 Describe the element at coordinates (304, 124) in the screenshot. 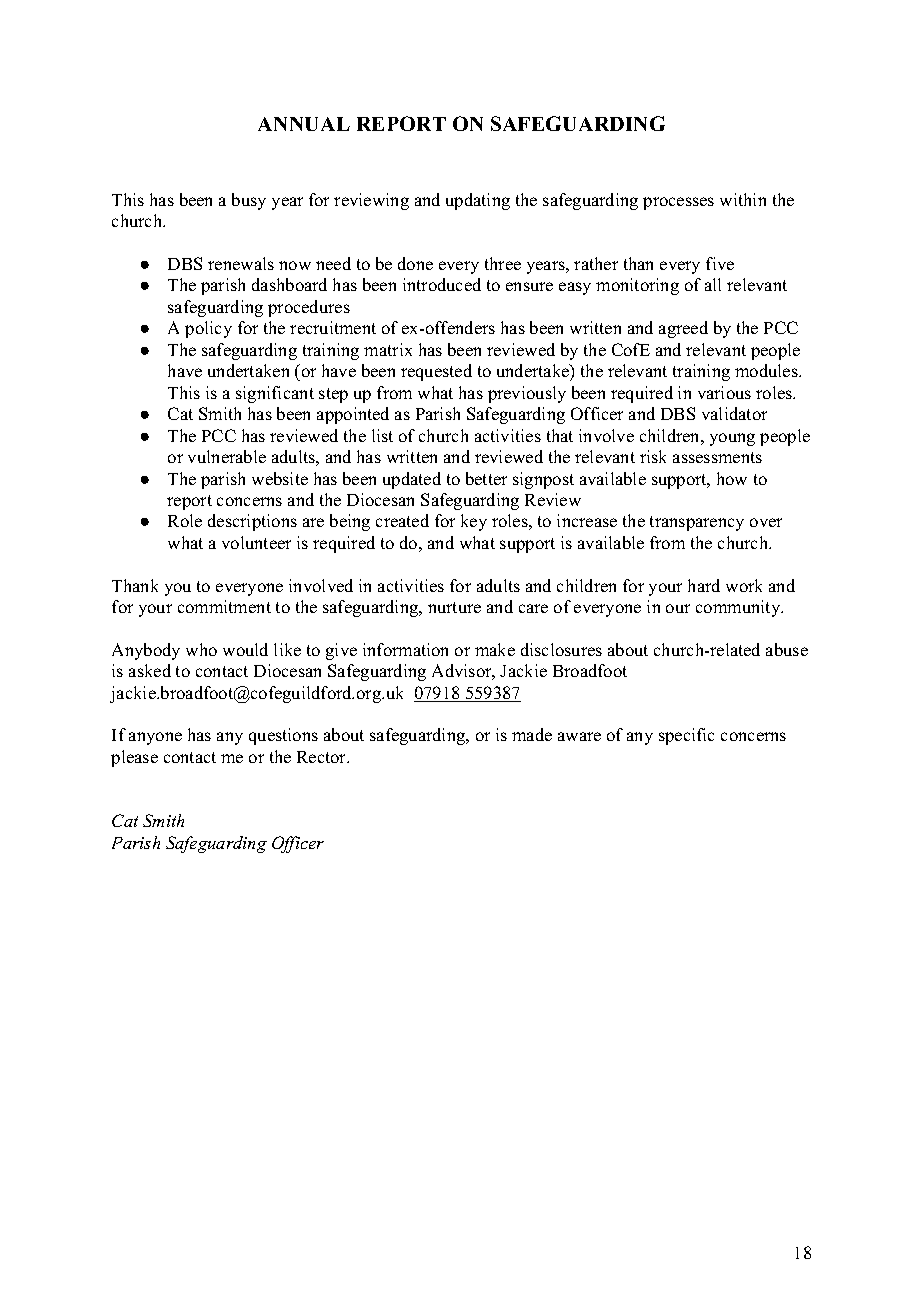

I see `ANNUAL` at that location.
